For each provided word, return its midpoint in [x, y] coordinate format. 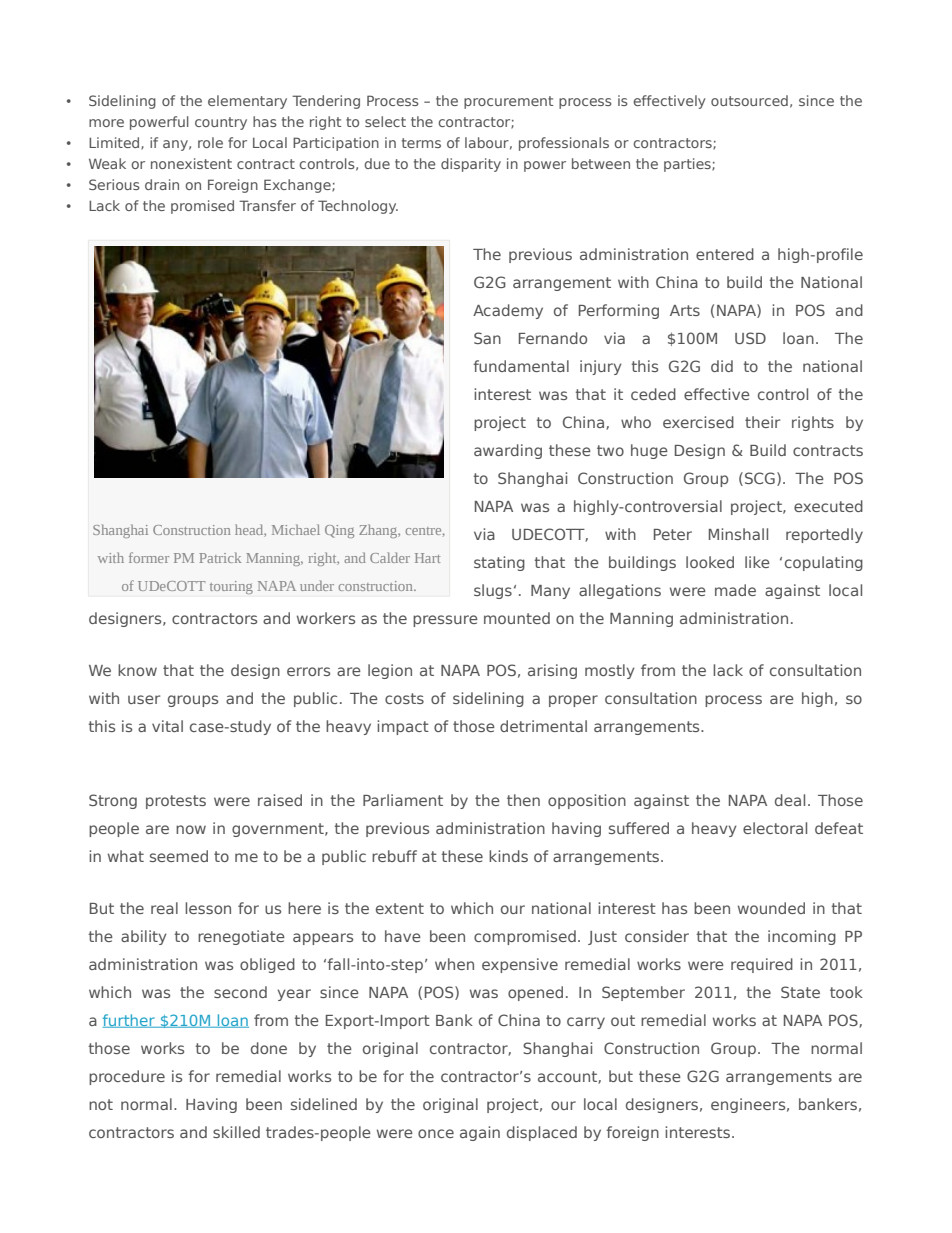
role [210, 142]
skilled [236, 1132]
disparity [471, 165]
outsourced [749, 100]
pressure [445, 621]
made [735, 590]
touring [231, 587]
